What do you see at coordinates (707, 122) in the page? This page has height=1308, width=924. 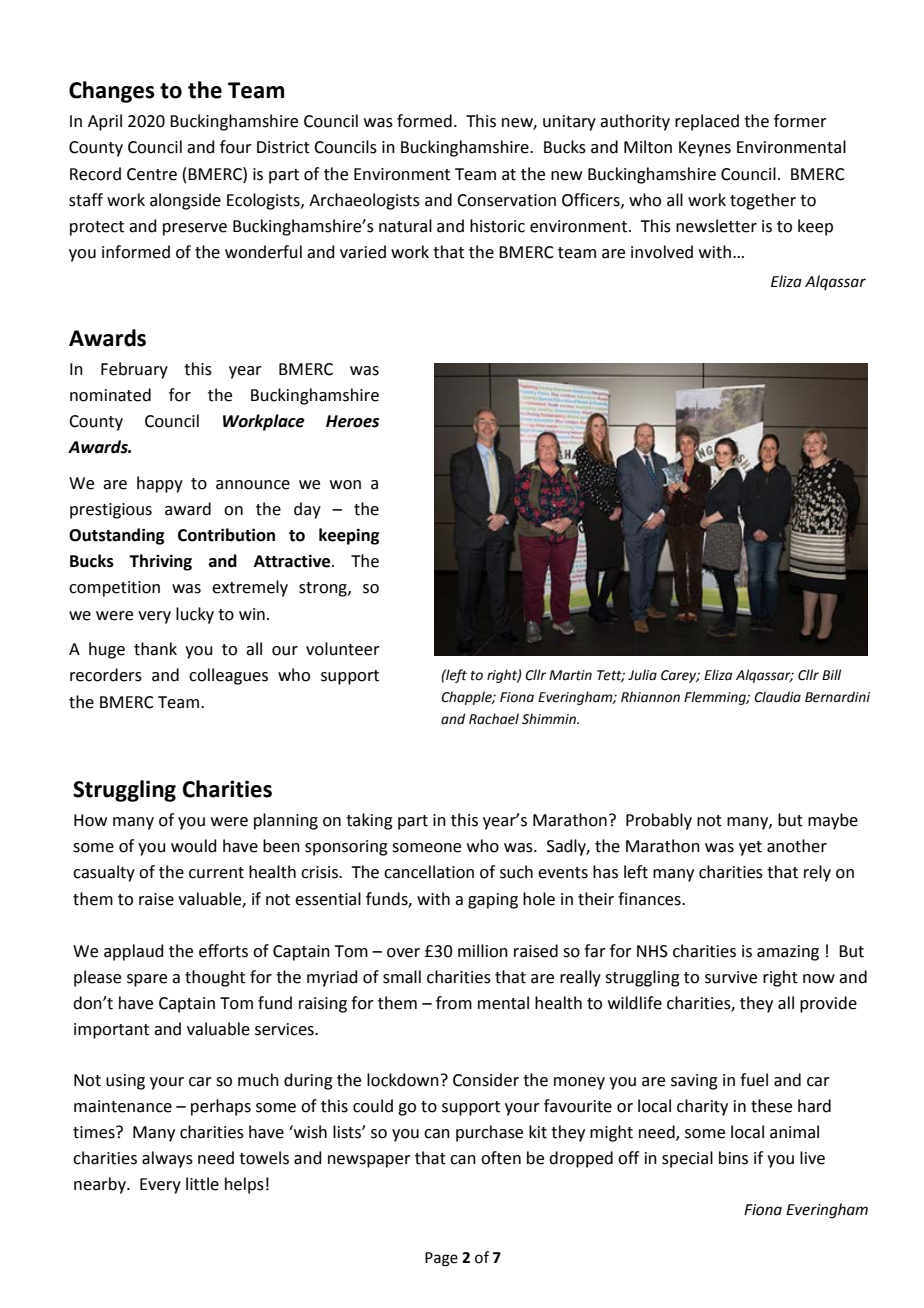 I see `replaced` at bounding box center [707, 122].
